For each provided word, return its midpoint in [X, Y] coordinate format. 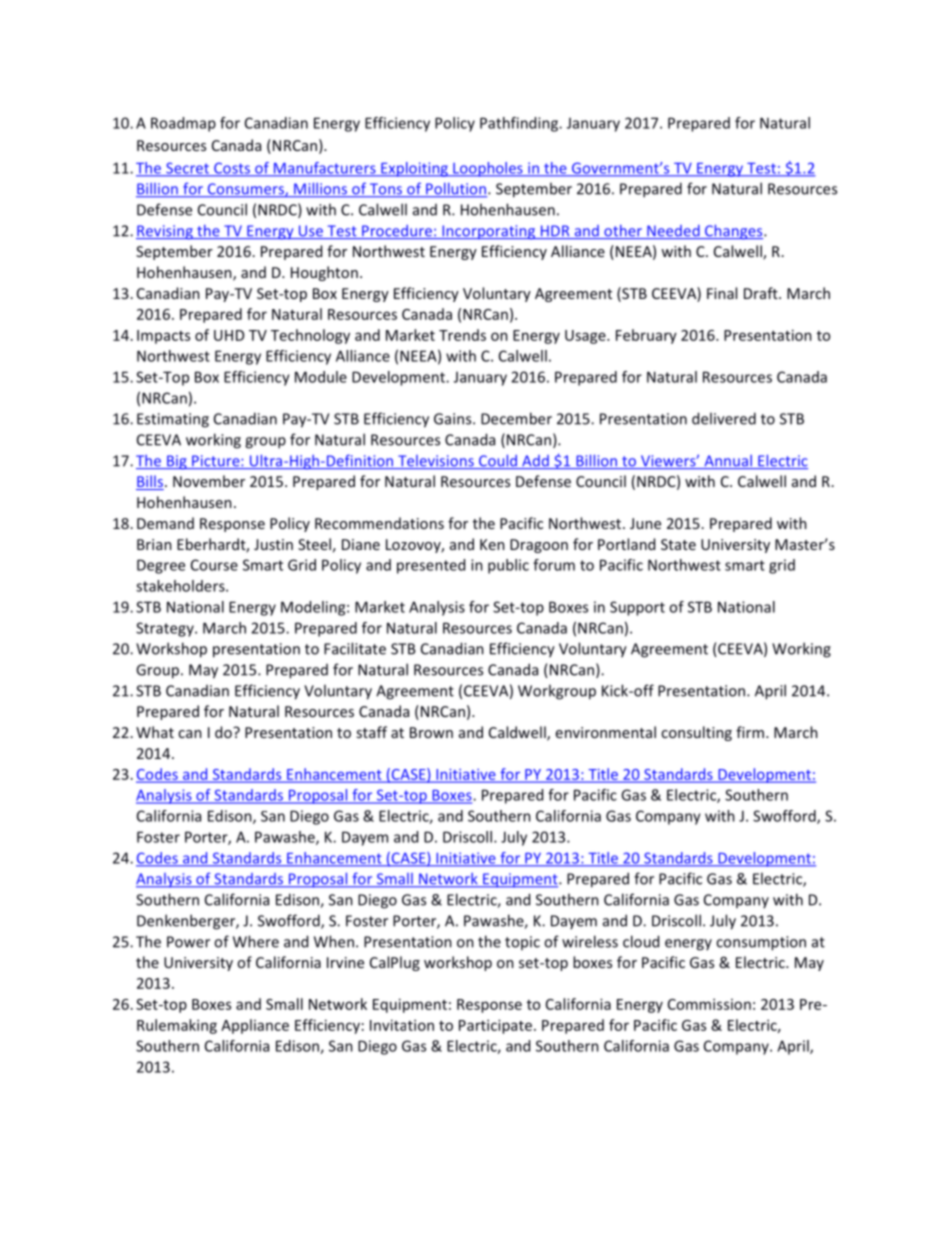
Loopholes [488, 169]
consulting [696, 733]
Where [256, 941]
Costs [232, 169]
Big [177, 462]
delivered [724, 418]
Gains [454, 419]
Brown [431, 732]
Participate [495, 1026]
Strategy [166, 629]
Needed [673, 232]
